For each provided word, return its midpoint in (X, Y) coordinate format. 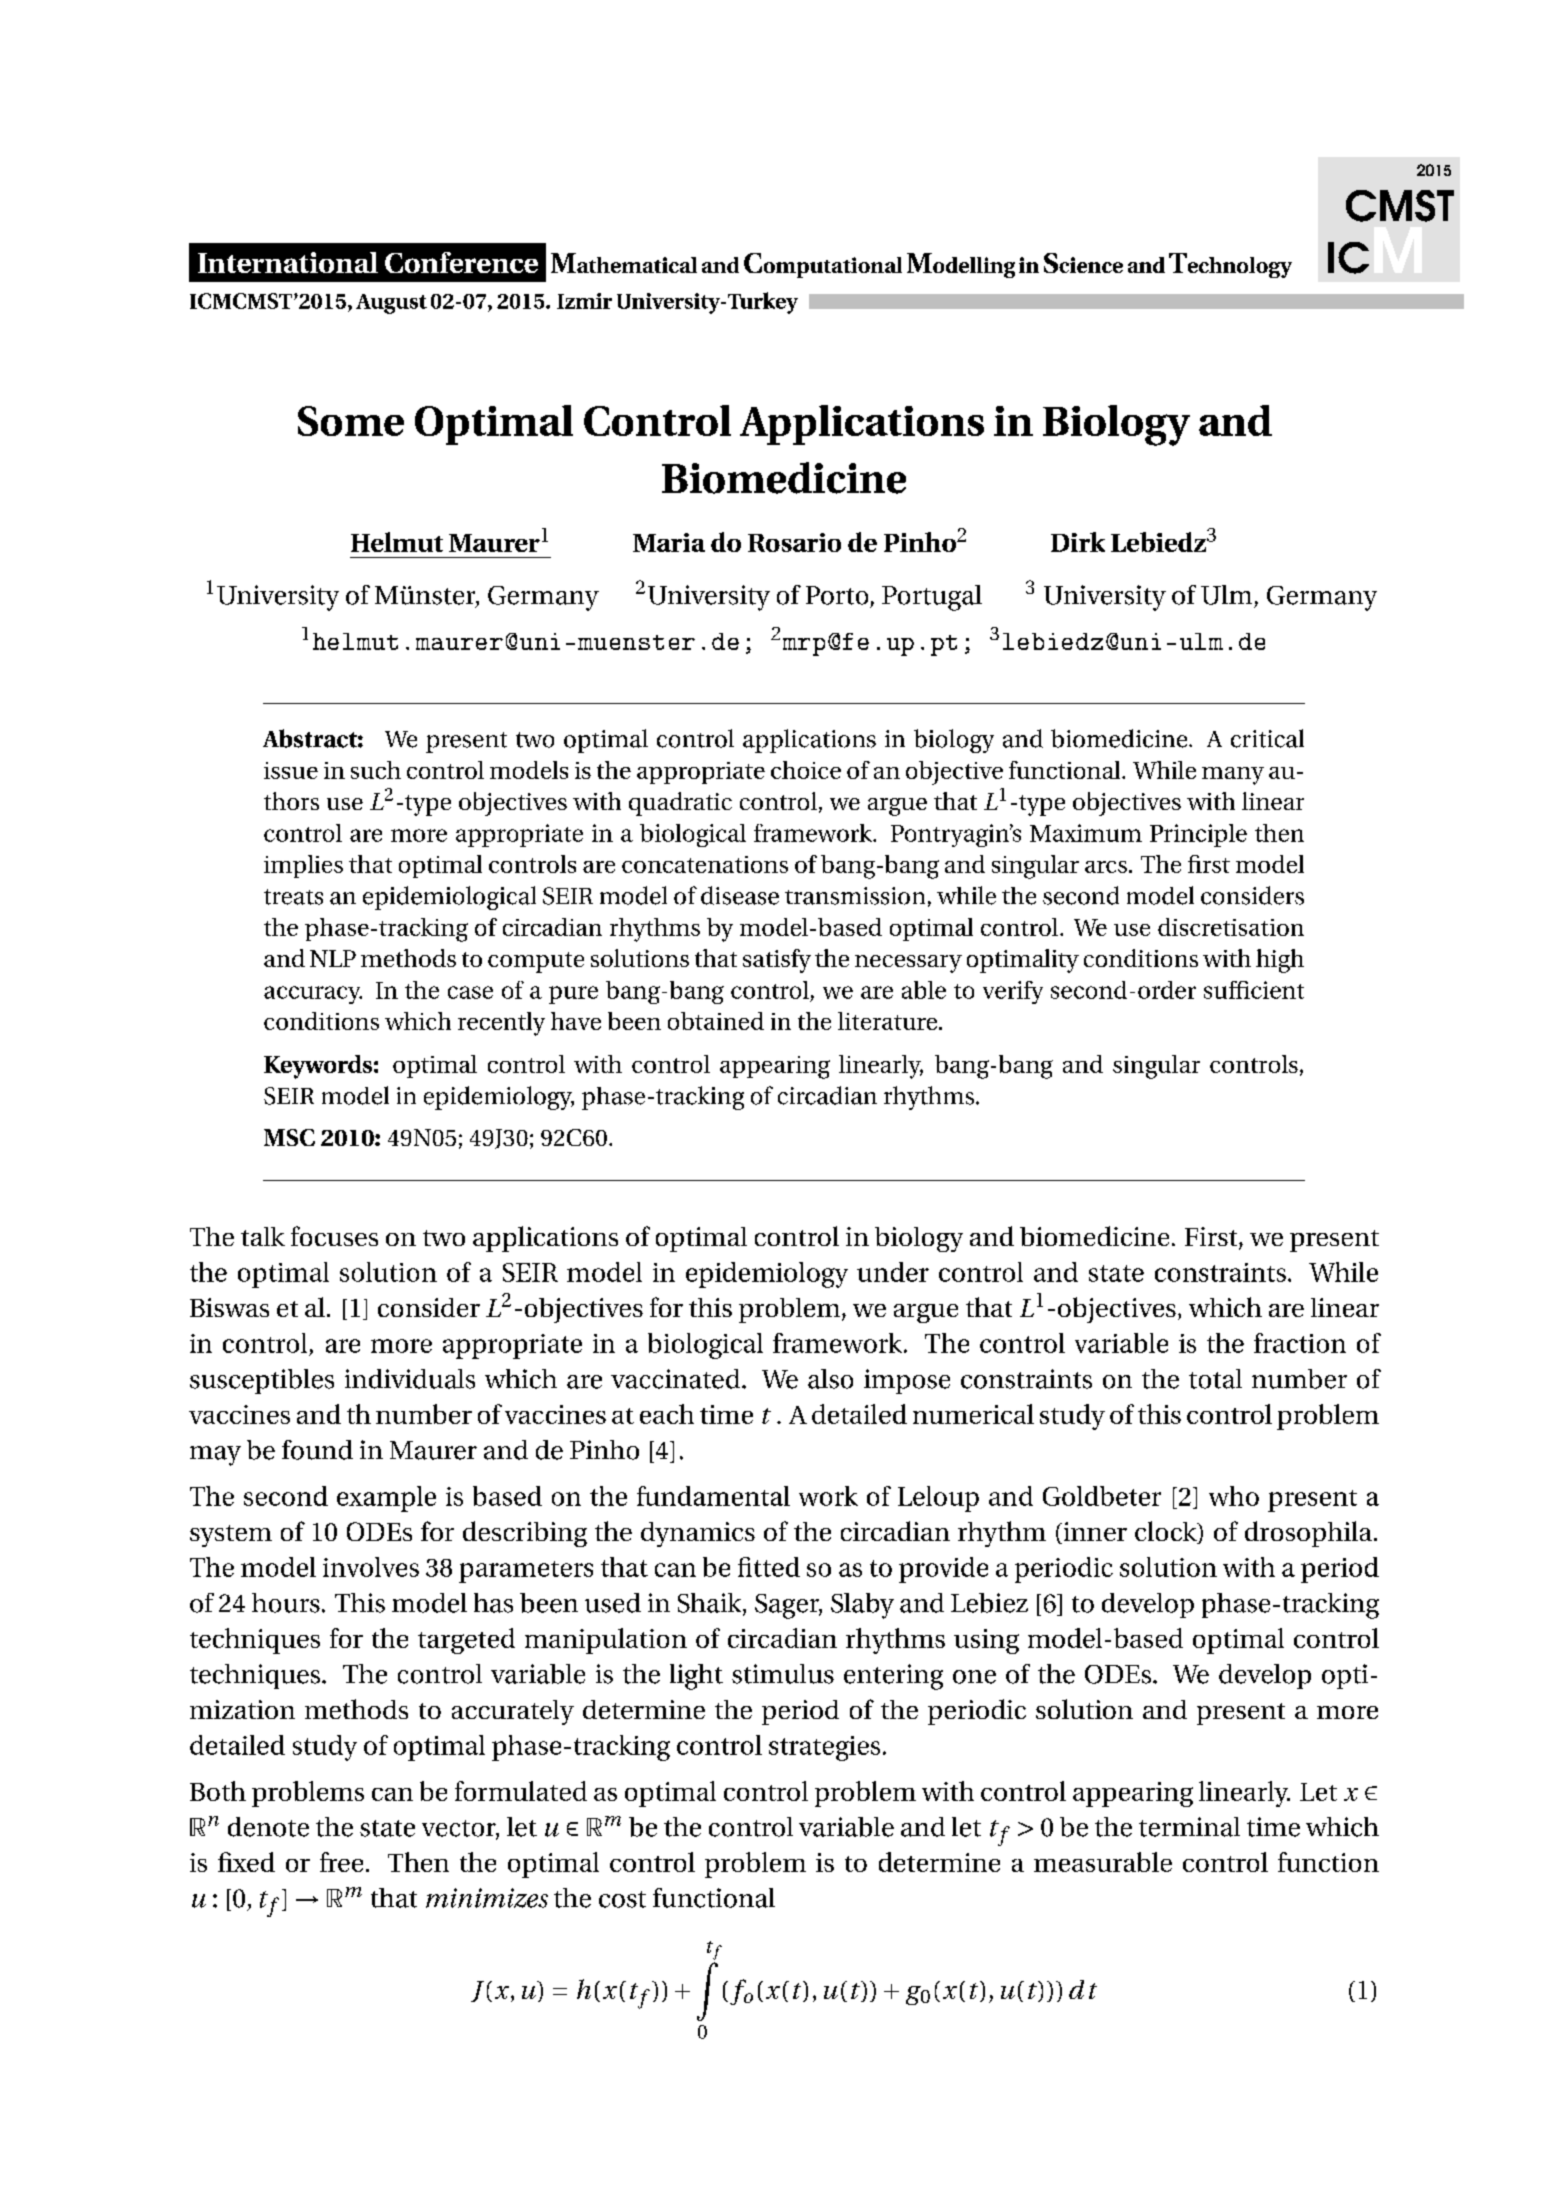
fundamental (713, 1496)
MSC (289, 1137)
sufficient (1254, 990)
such (376, 770)
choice (806, 770)
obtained (716, 1021)
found (317, 1450)
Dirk (1078, 542)
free (341, 1862)
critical (1267, 738)
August (391, 304)
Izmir (584, 301)
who (1234, 1496)
